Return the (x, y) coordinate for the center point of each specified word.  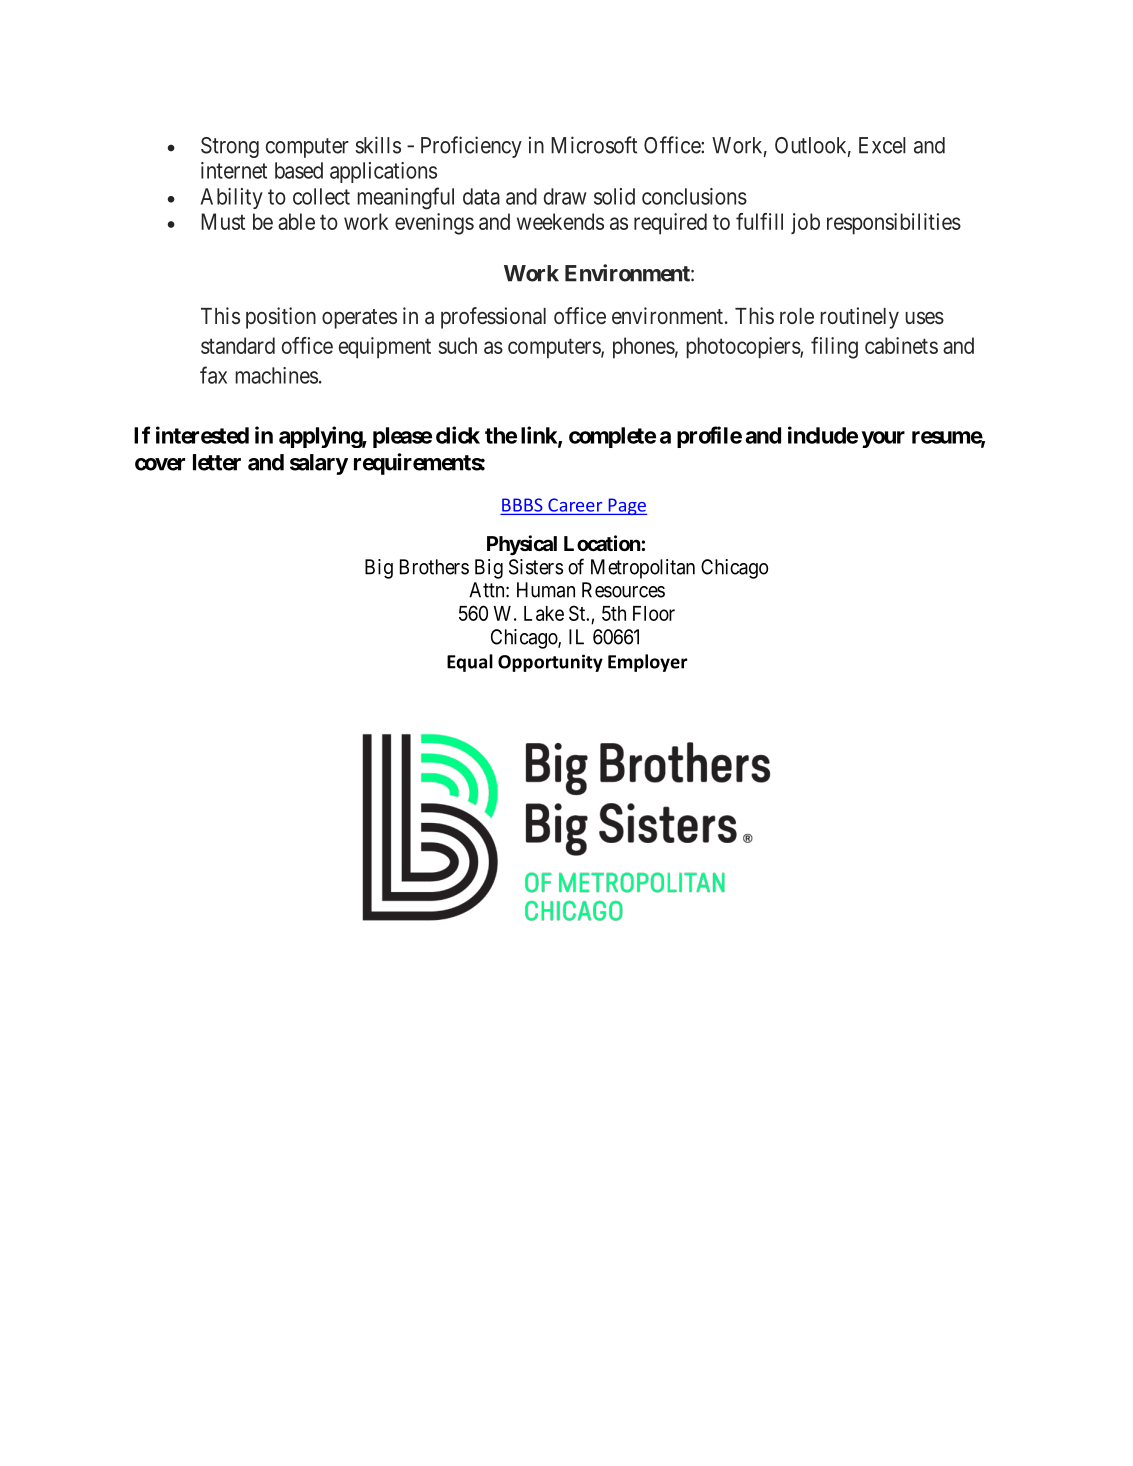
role (797, 316)
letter (217, 462)
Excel (882, 145)
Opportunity (550, 663)
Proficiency (471, 147)
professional (493, 318)
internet (234, 170)
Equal (470, 663)
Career (575, 505)
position (281, 318)
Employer (648, 663)
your (883, 439)
